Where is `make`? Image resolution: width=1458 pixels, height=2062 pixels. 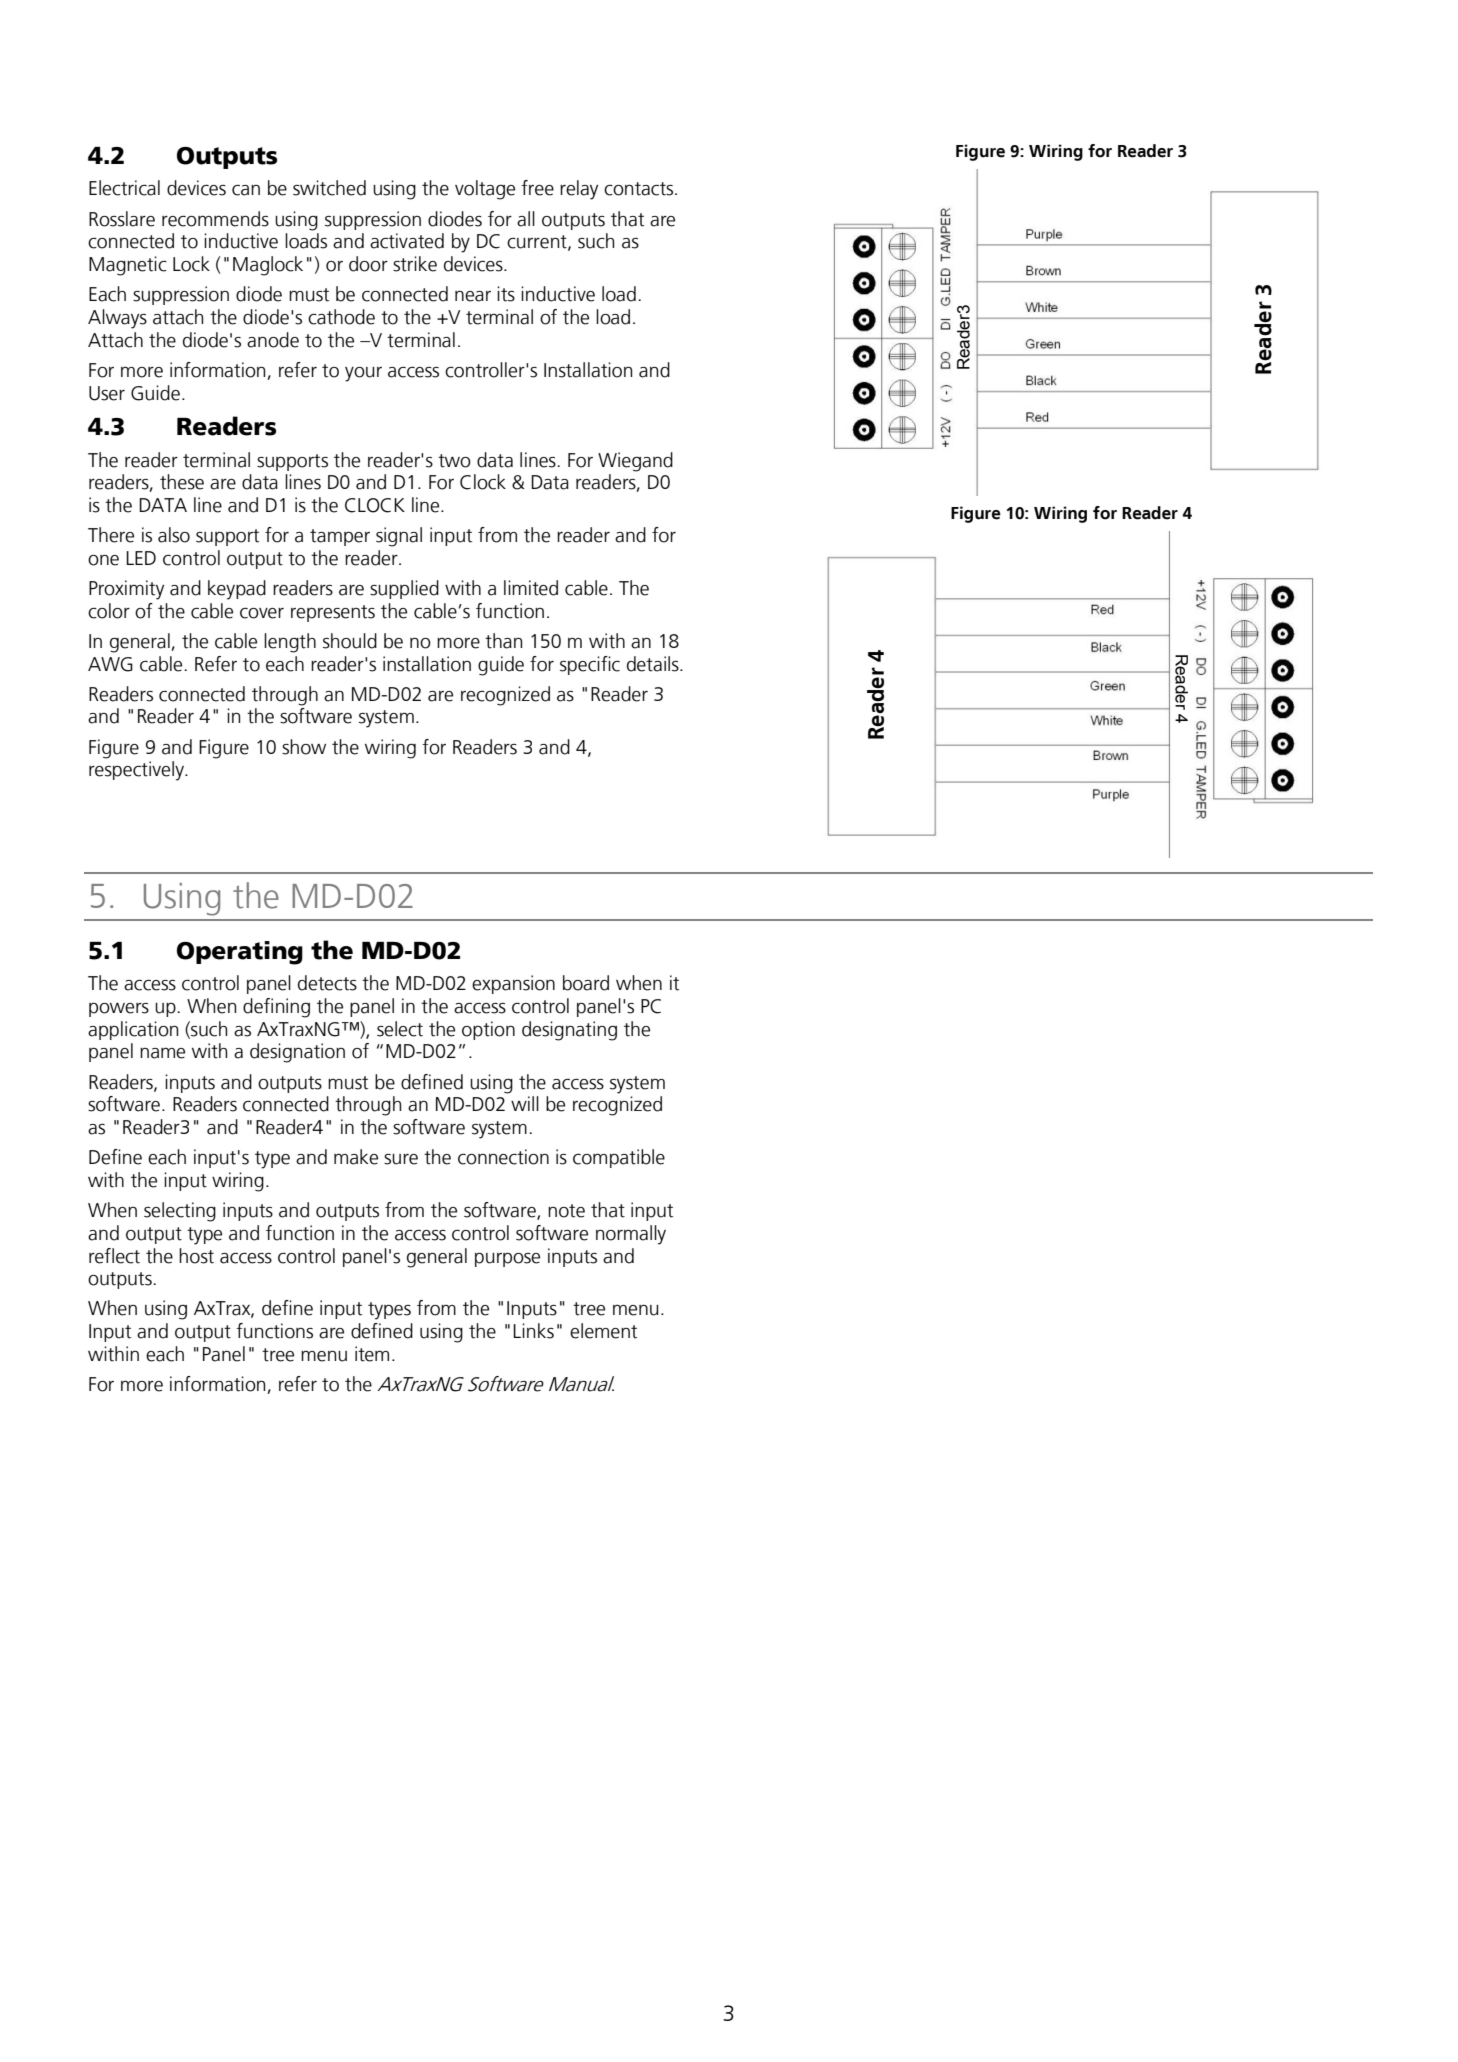 make is located at coordinates (356, 1157).
